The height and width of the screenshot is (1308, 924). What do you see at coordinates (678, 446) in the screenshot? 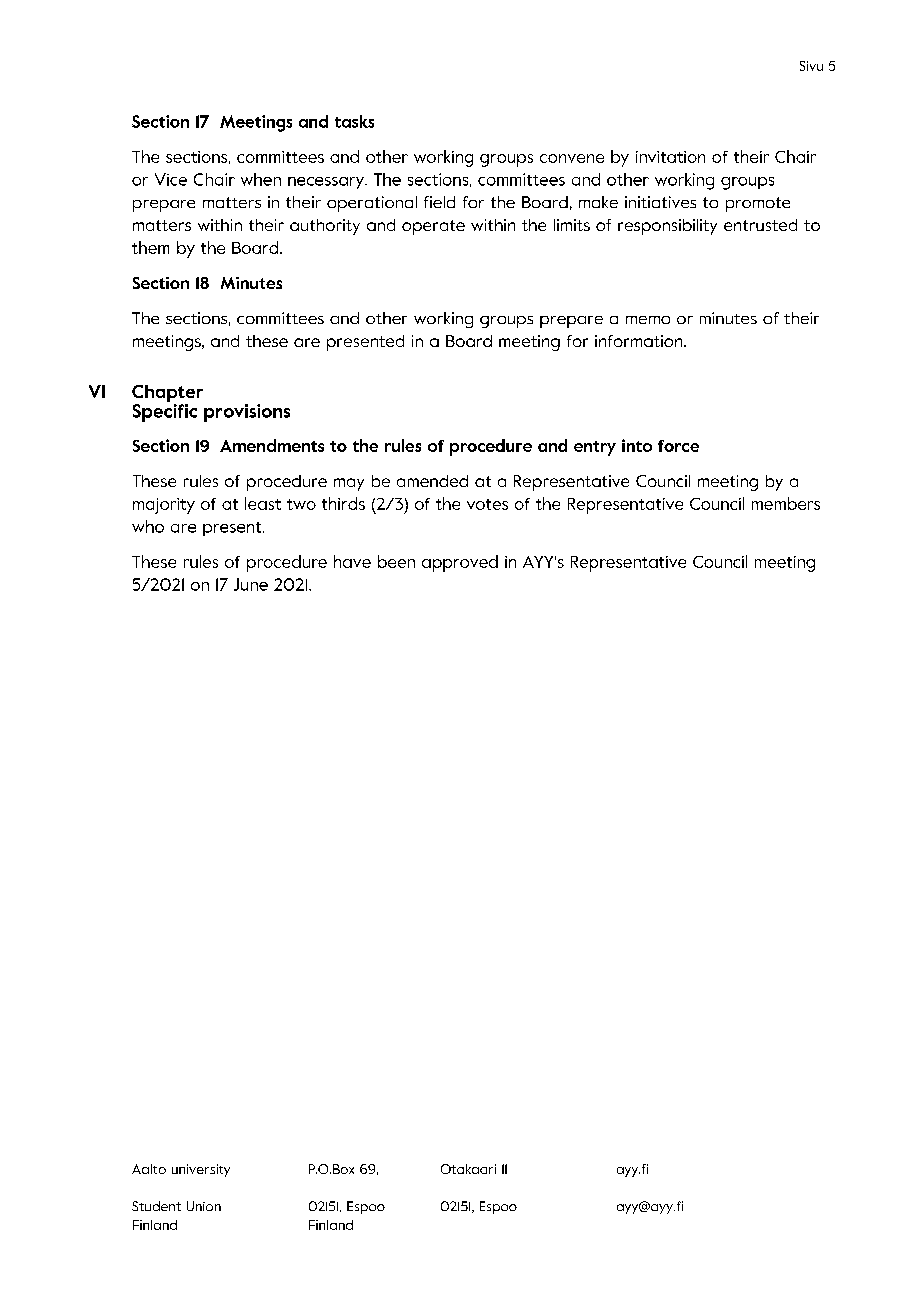
I see `force` at bounding box center [678, 446].
